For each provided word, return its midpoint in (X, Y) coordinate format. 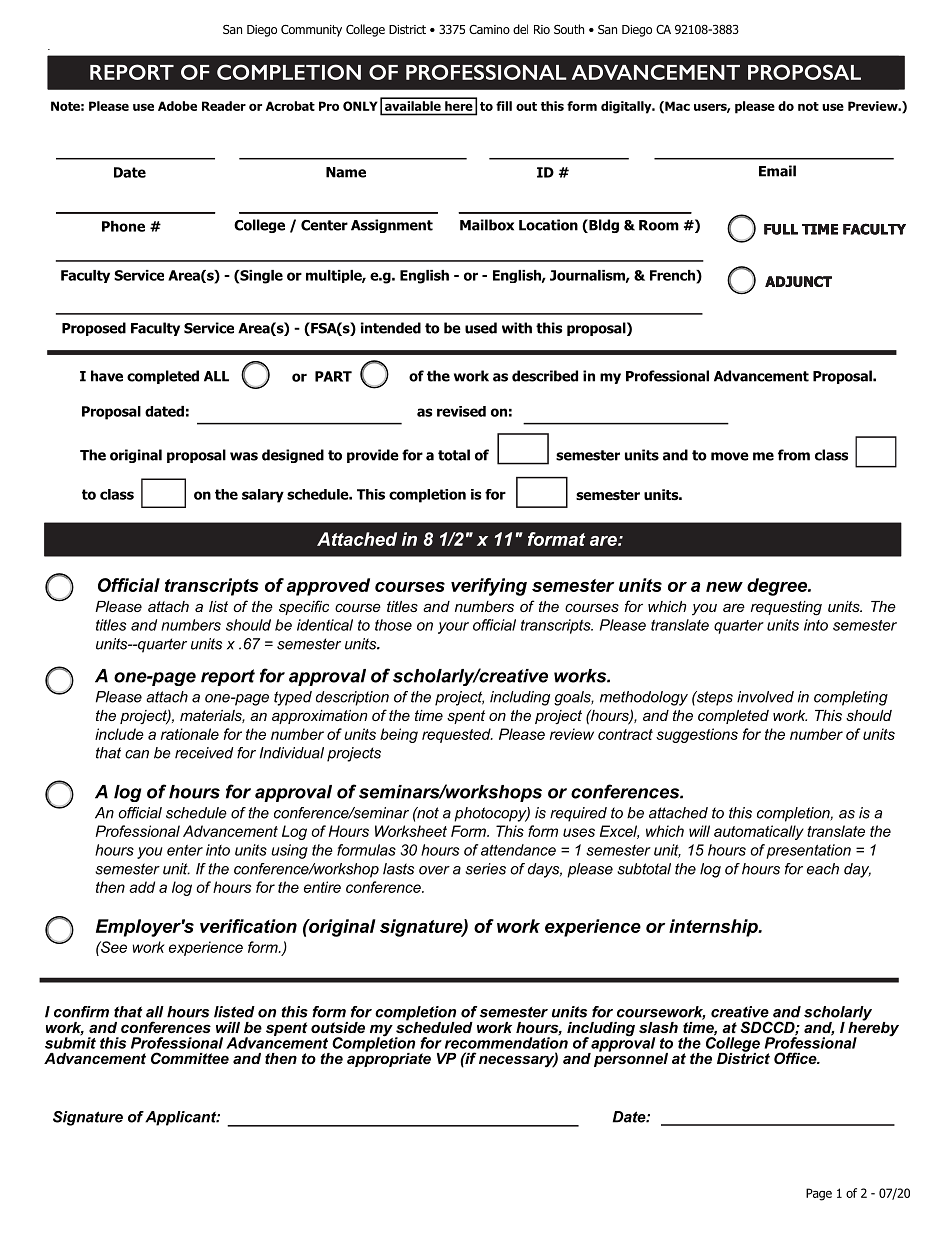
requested (457, 735)
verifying (489, 587)
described (545, 376)
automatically (759, 832)
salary (263, 496)
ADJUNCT (798, 281)
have (107, 376)
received (204, 753)
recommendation (506, 1042)
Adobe (177, 106)
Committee (190, 1058)
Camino (489, 29)
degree (778, 587)
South (569, 29)
